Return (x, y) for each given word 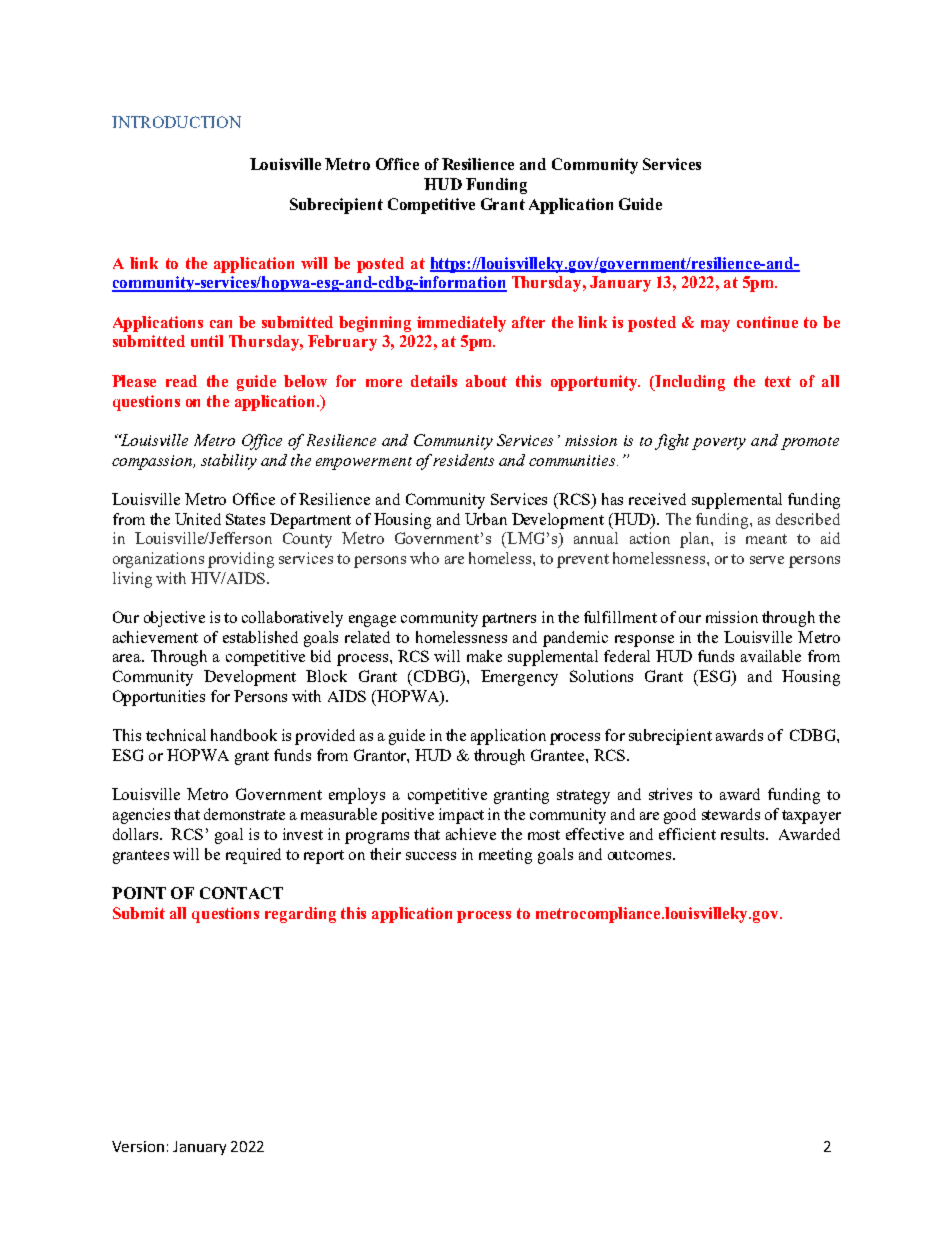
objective (174, 619)
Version (138, 1146)
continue (767, 322)
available (771, 656)
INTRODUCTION (176, 122)
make (484, 656)
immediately (461, 324)
